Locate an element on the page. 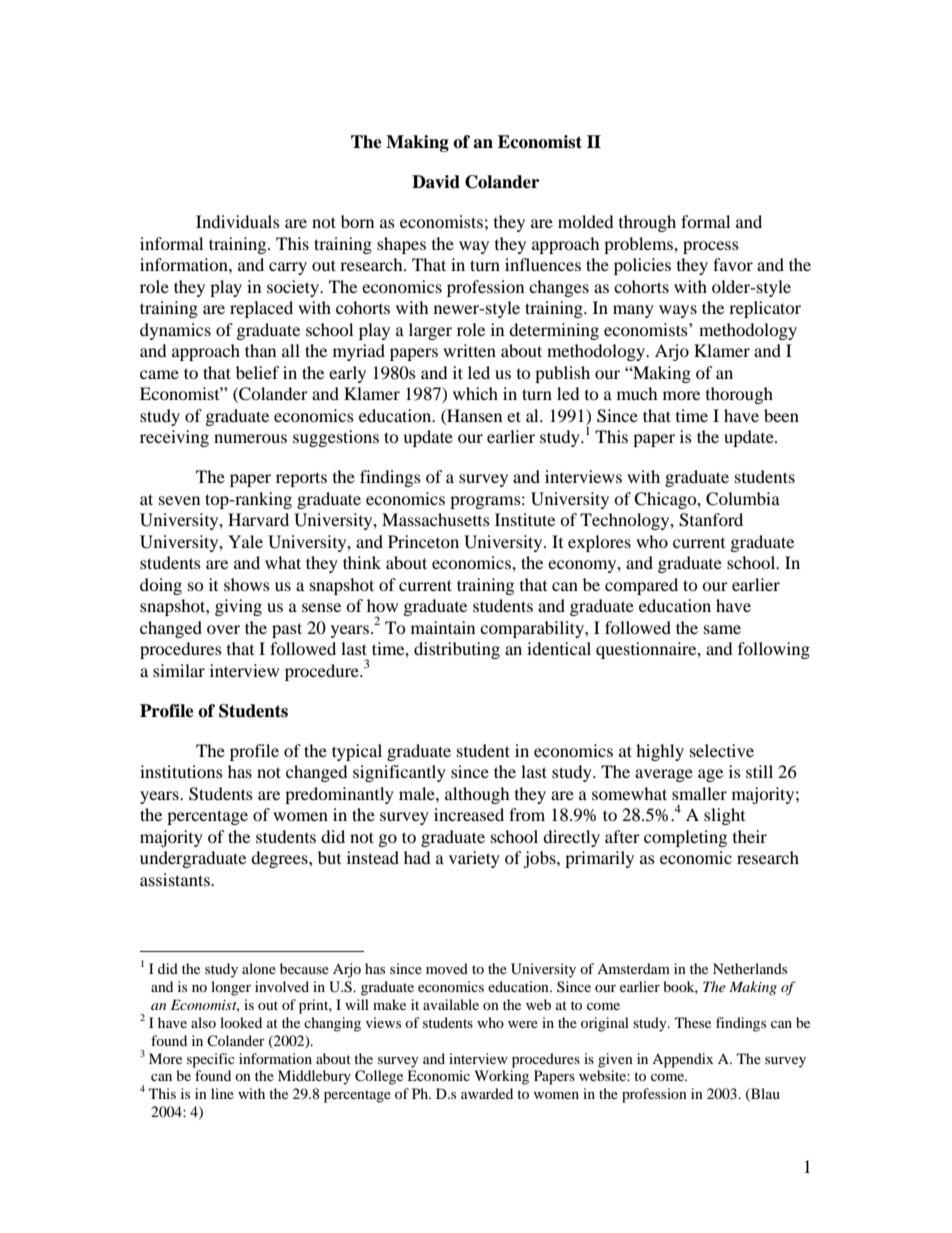  numerous is located at coordinates (250, 438).
